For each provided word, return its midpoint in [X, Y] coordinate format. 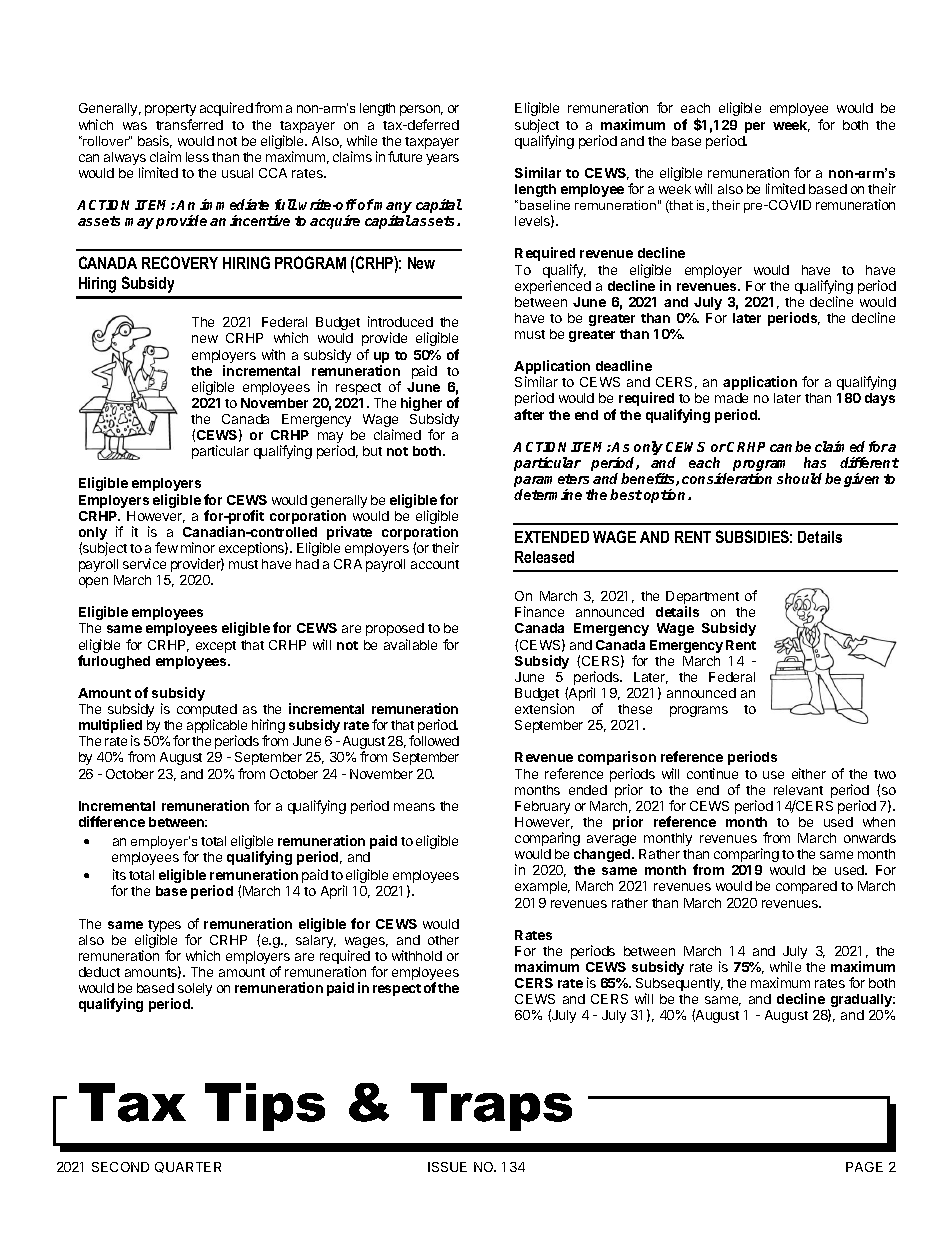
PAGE [864, 1167]
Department [702, 599]
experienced [553, 287]
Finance [539, 611]
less [197, 157]
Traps [491, 1107]
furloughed [114, 662]
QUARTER [188, 1167]
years [442, 159]
